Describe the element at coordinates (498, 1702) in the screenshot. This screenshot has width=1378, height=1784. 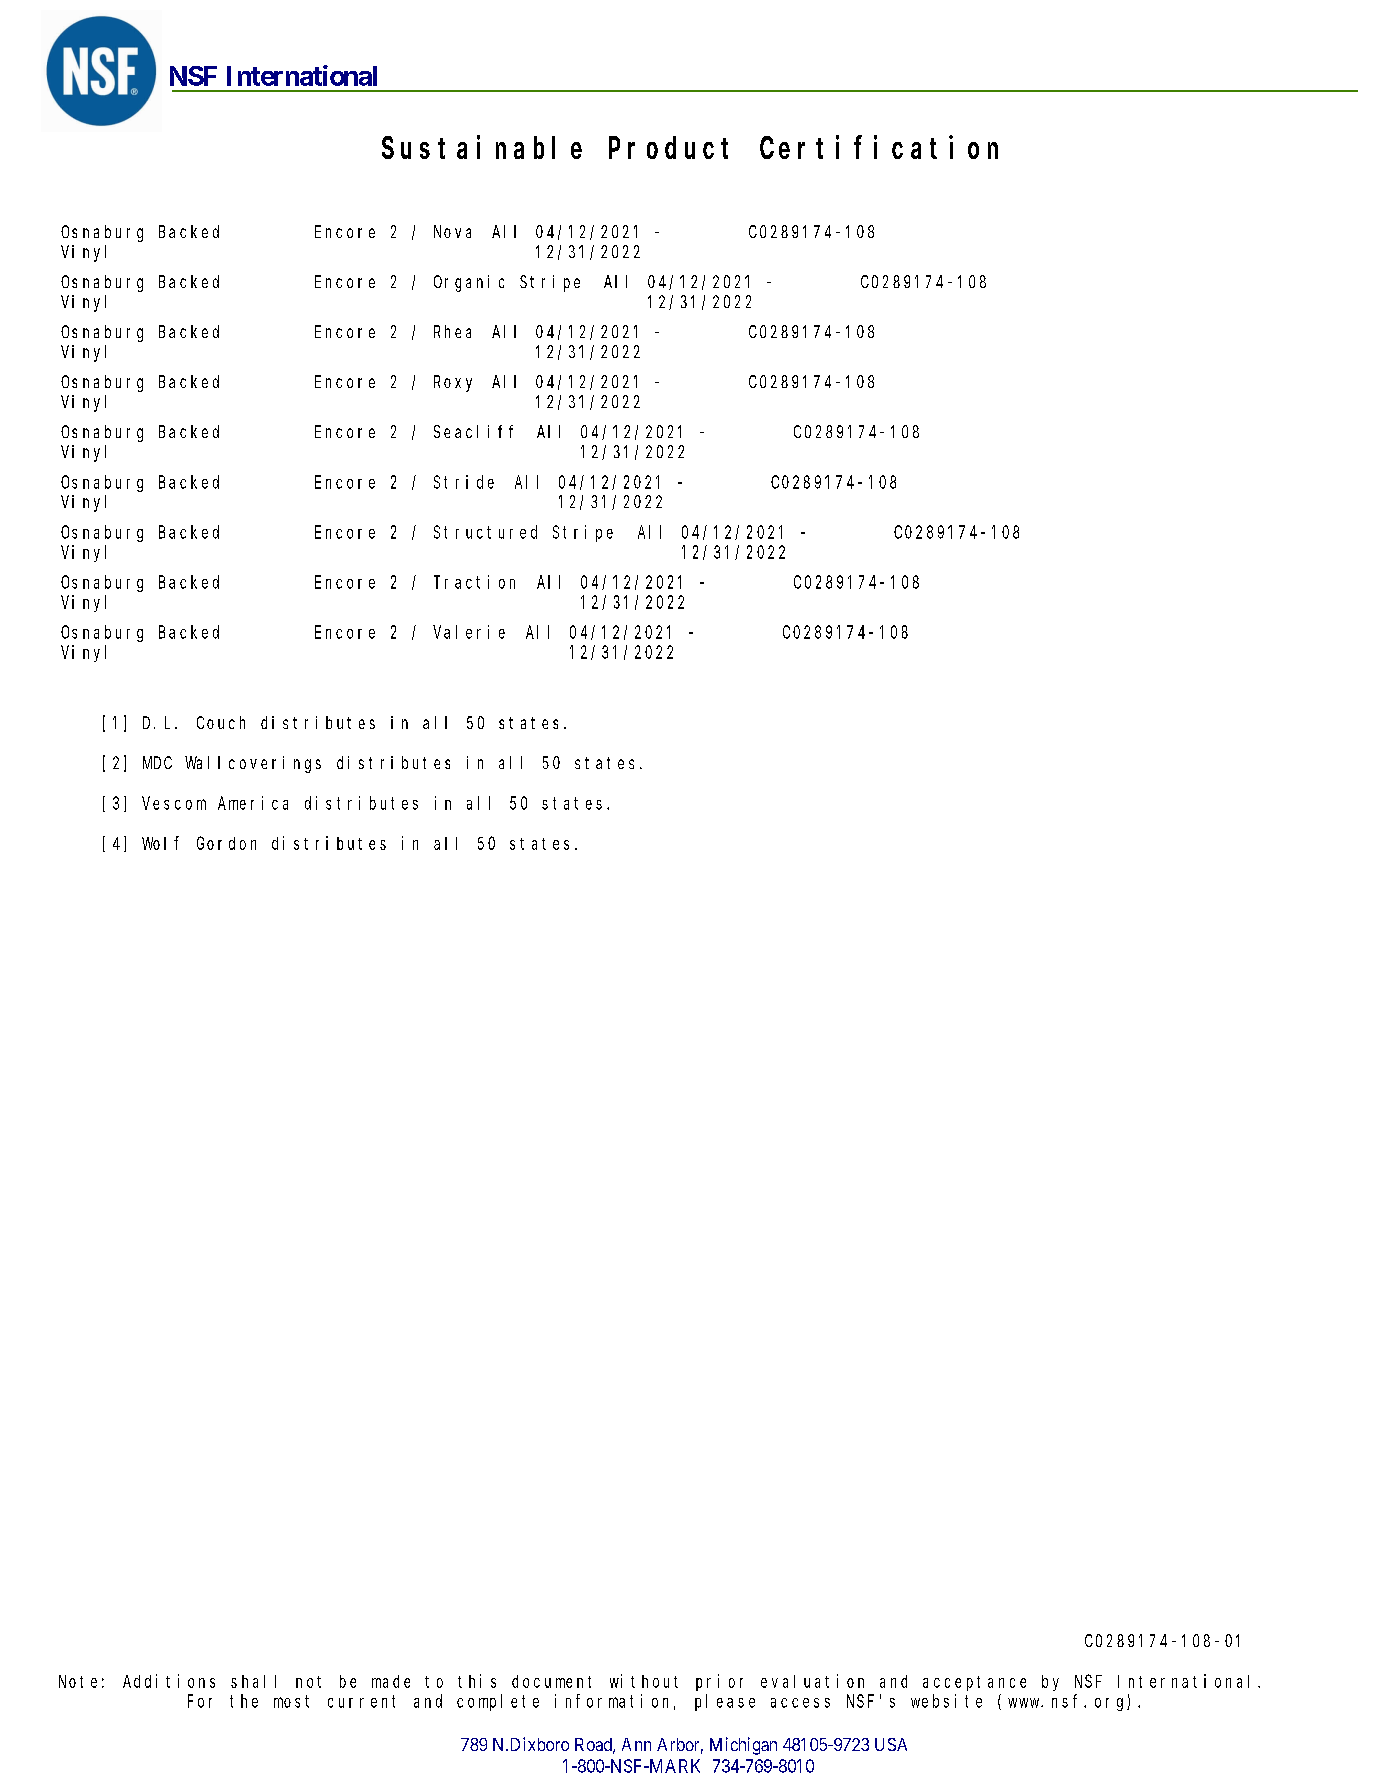
I see `complete` at that location.
